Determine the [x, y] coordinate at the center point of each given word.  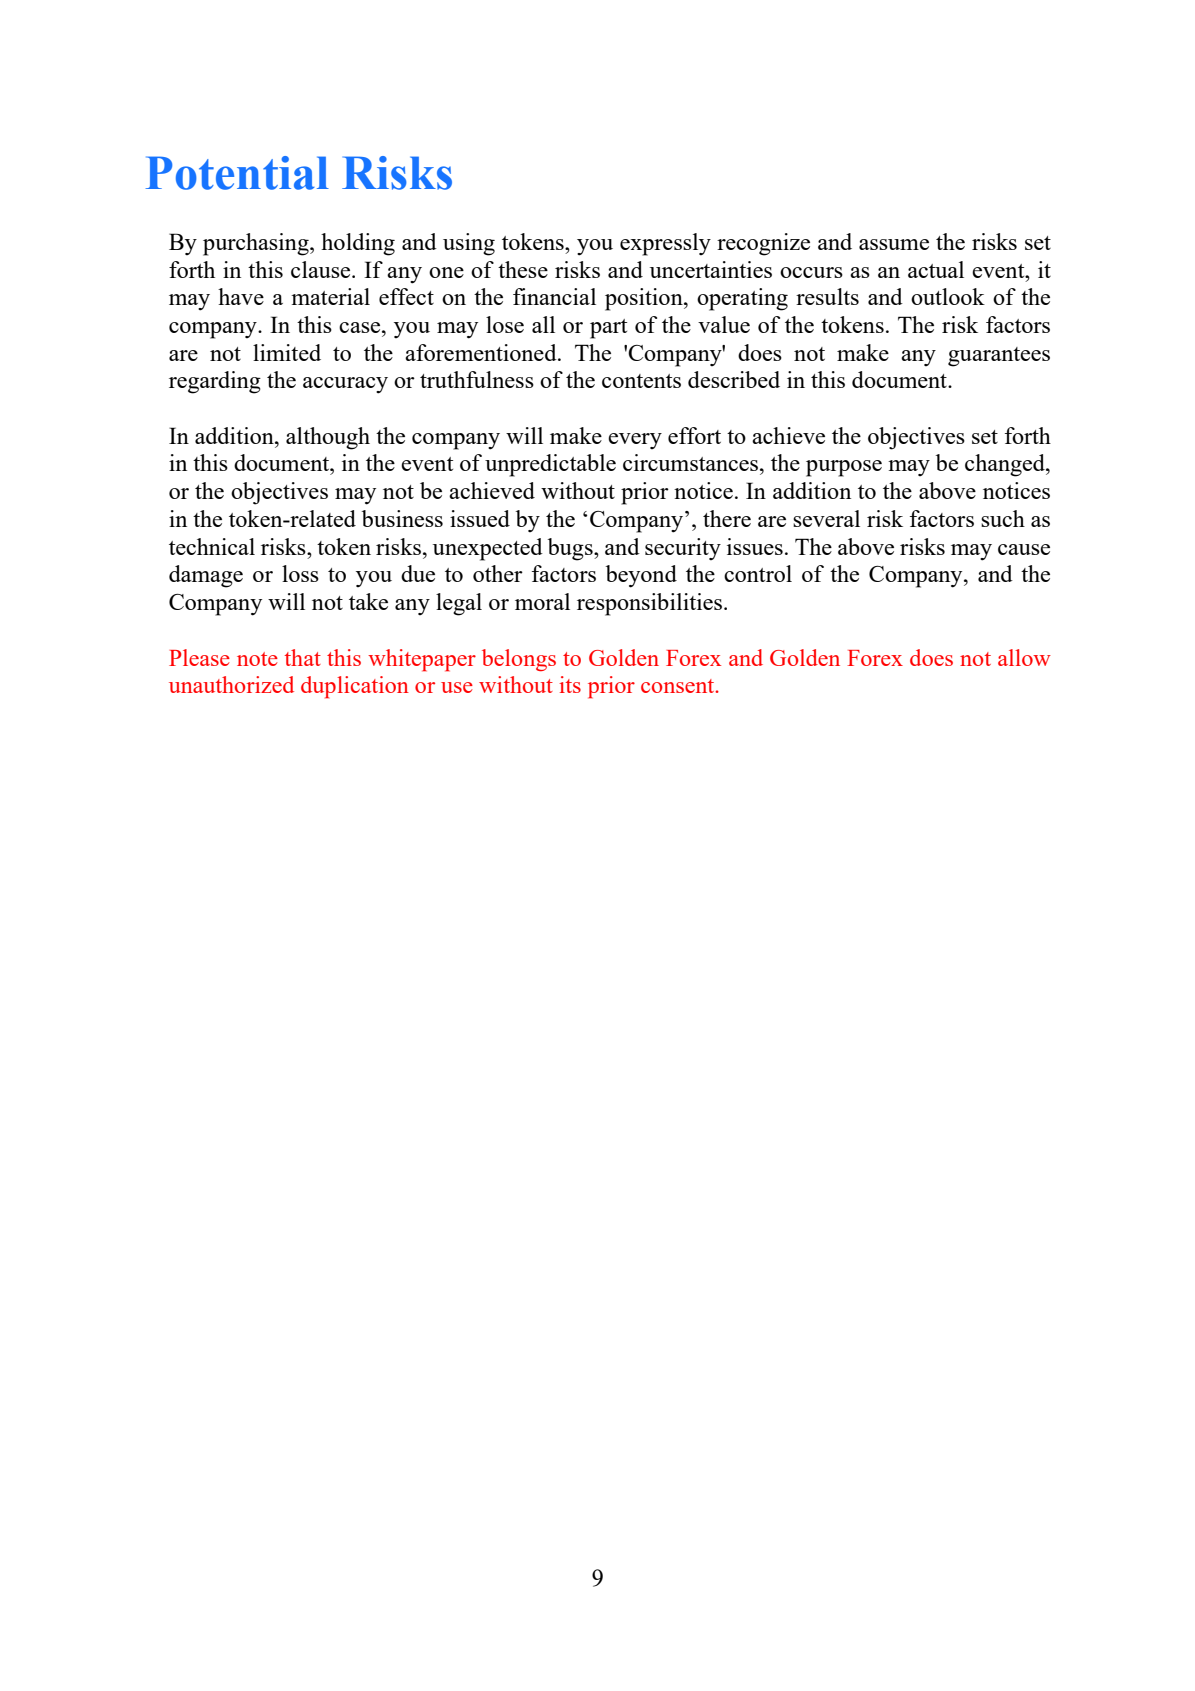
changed [1006, 465]
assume [894, 244]
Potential [237, 173]
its [570, 684]
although [328, 438]
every [635, 441]
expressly [665, 244]
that [303, 657]
